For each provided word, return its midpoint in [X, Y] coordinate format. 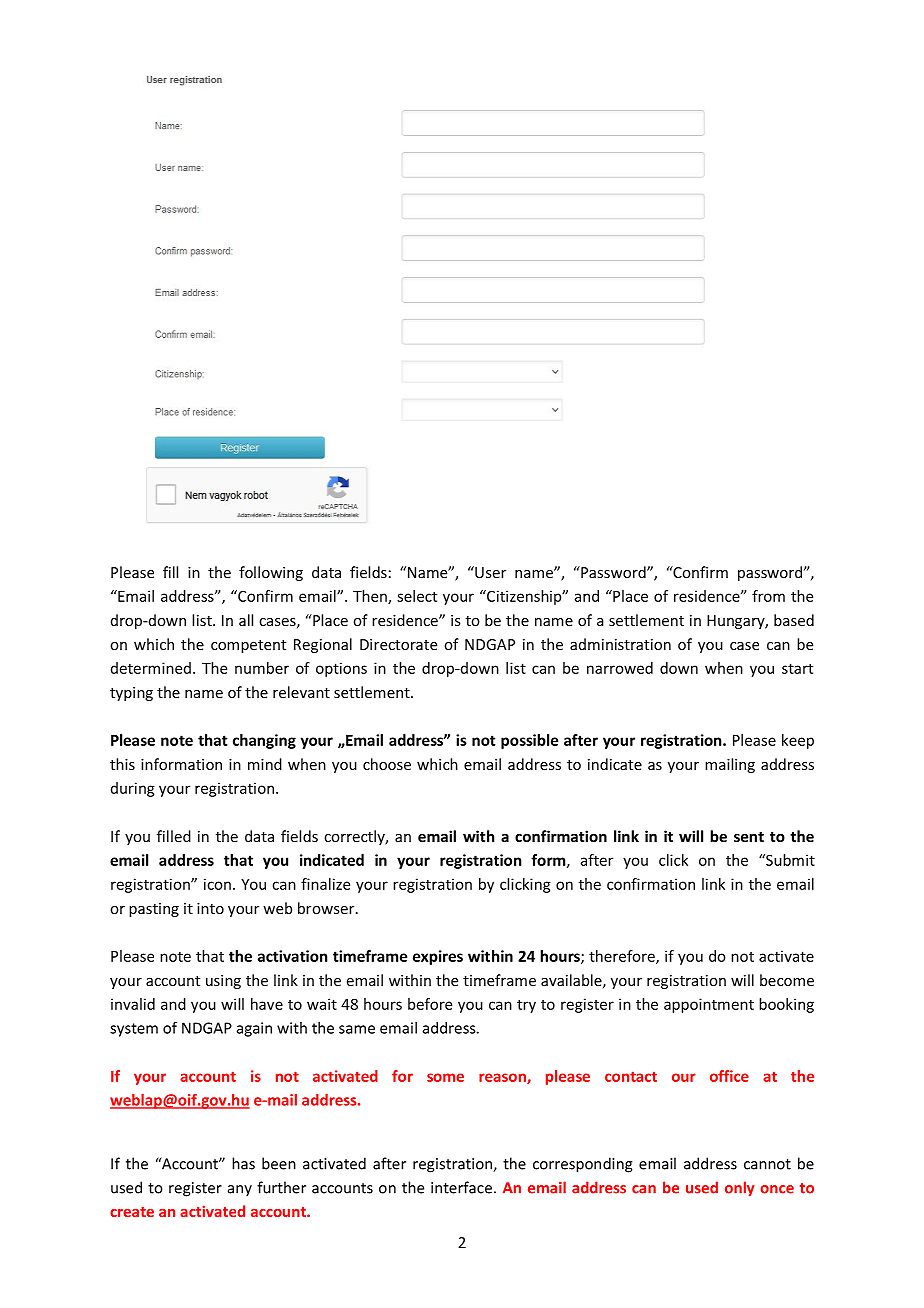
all [246, 620]
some [445, 1077]
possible [529, 741]
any [240, 1191]
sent [749, 837]
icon [217, 884]
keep [798, 741]
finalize [325, 884]
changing [264, 741]
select [417, 596]
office [729, 1076]
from [768, 596]
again [254, 1029]
